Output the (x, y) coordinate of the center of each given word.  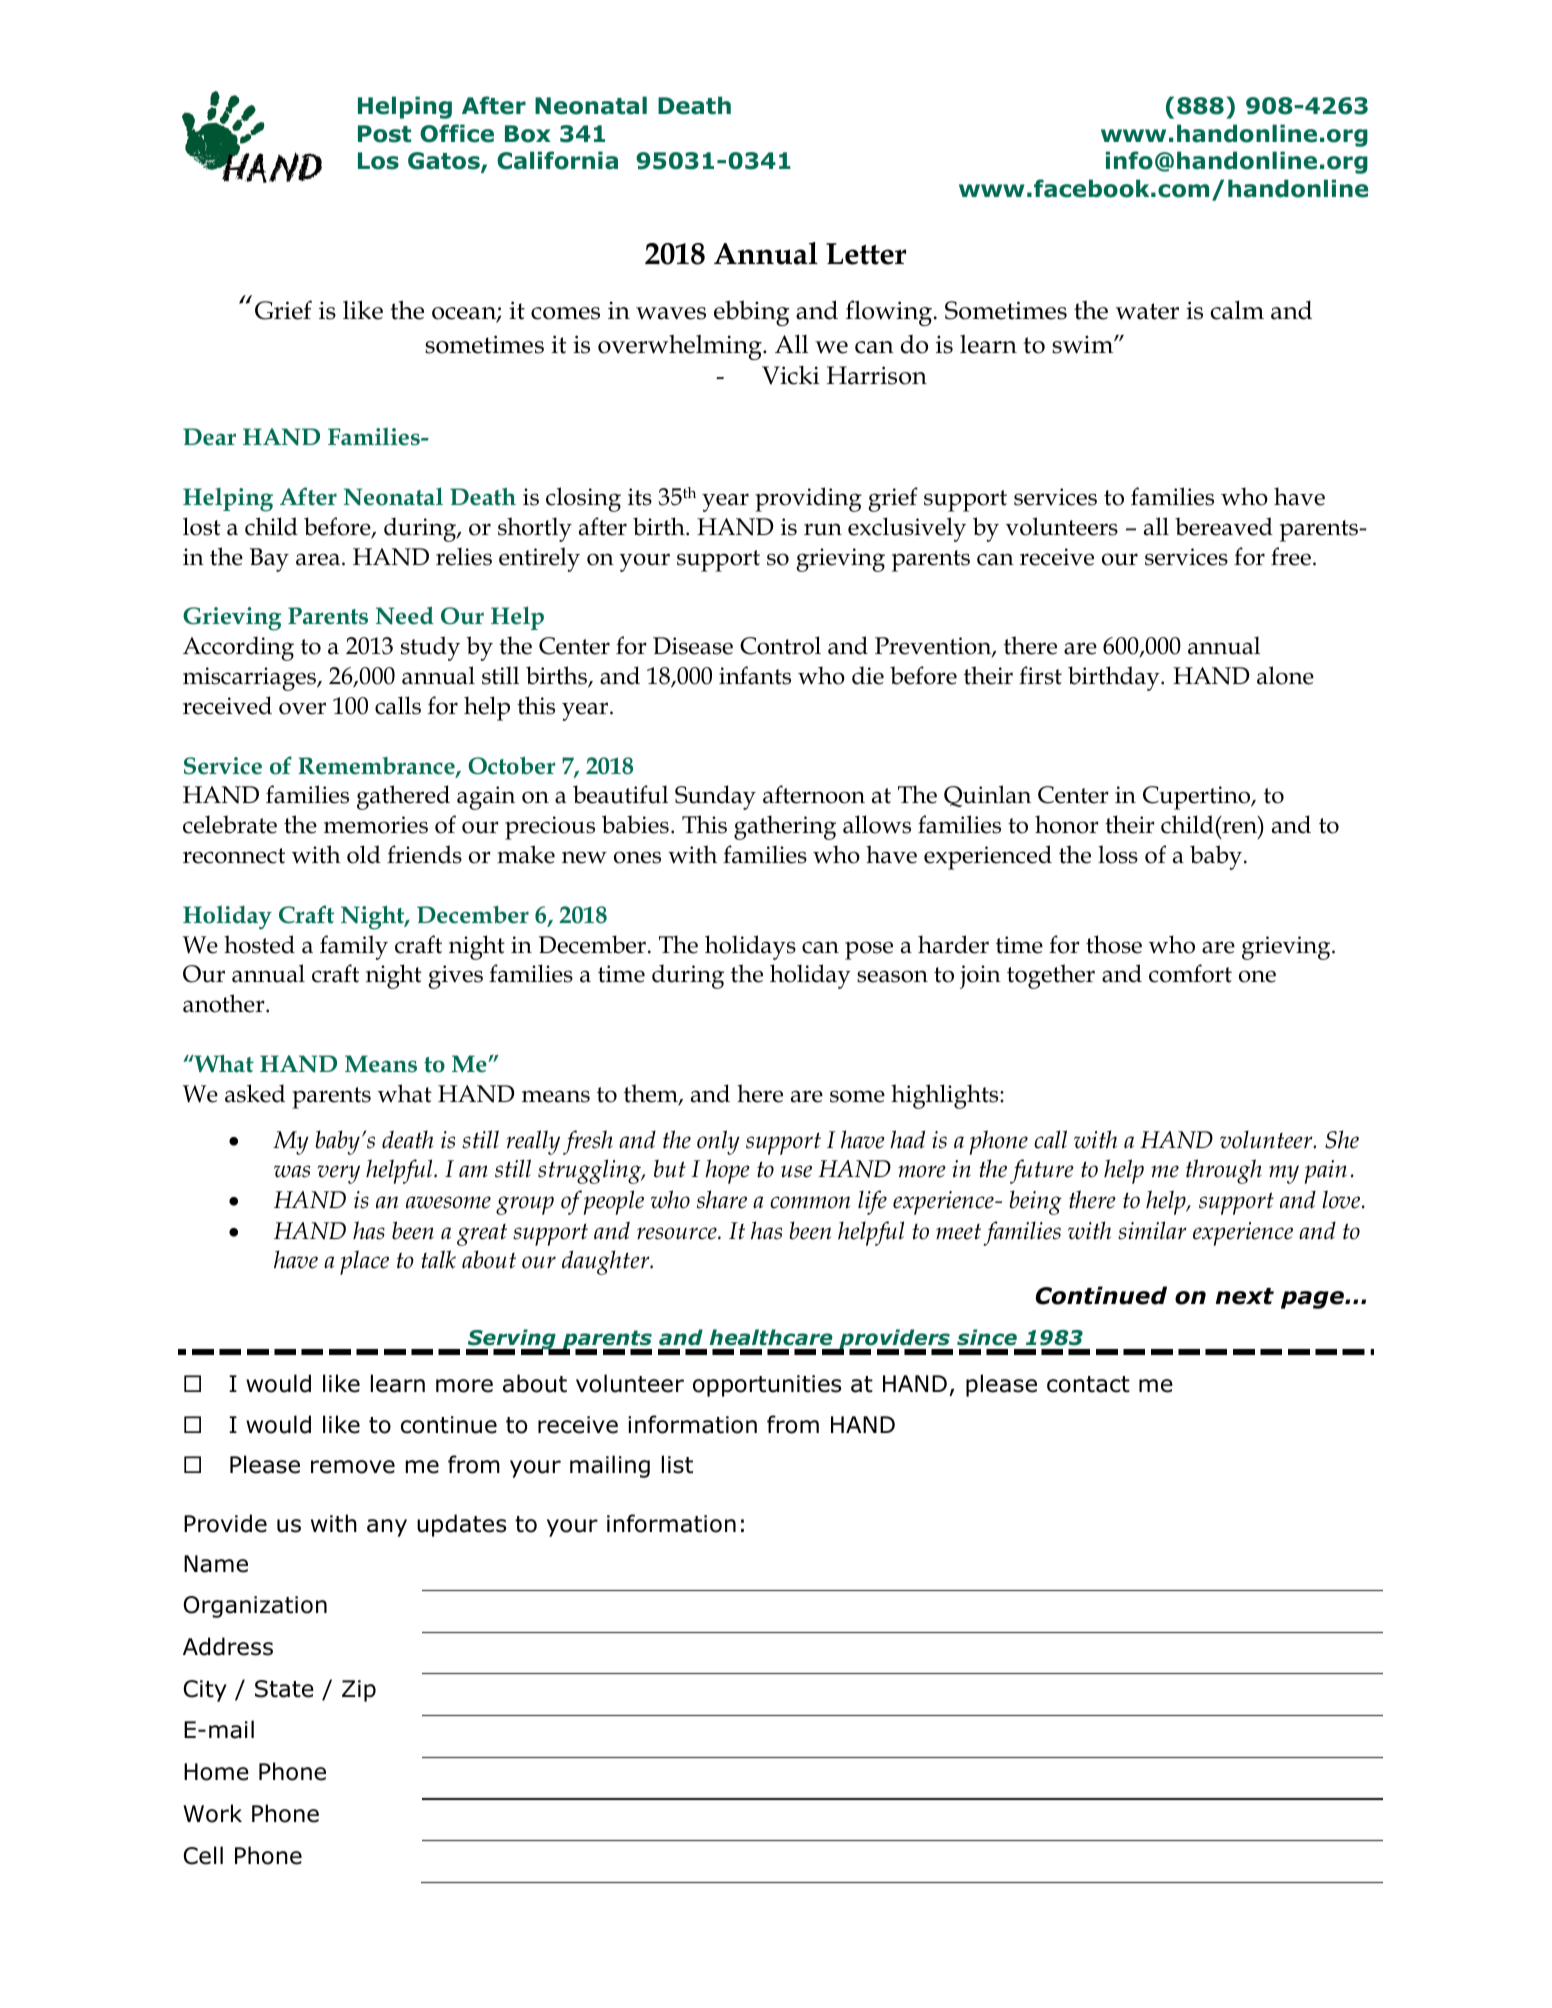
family (354, 947)
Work (212, 1813)
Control (780, 645)
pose (869, 950)
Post (384, 134)
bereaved (1224, 526)
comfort (1190, 973)
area (319, 559)
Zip (359, 1691)
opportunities (767, 1386)
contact (1088, 1384)
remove (353, 1467)
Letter (866, 254)
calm (1237, 310)
